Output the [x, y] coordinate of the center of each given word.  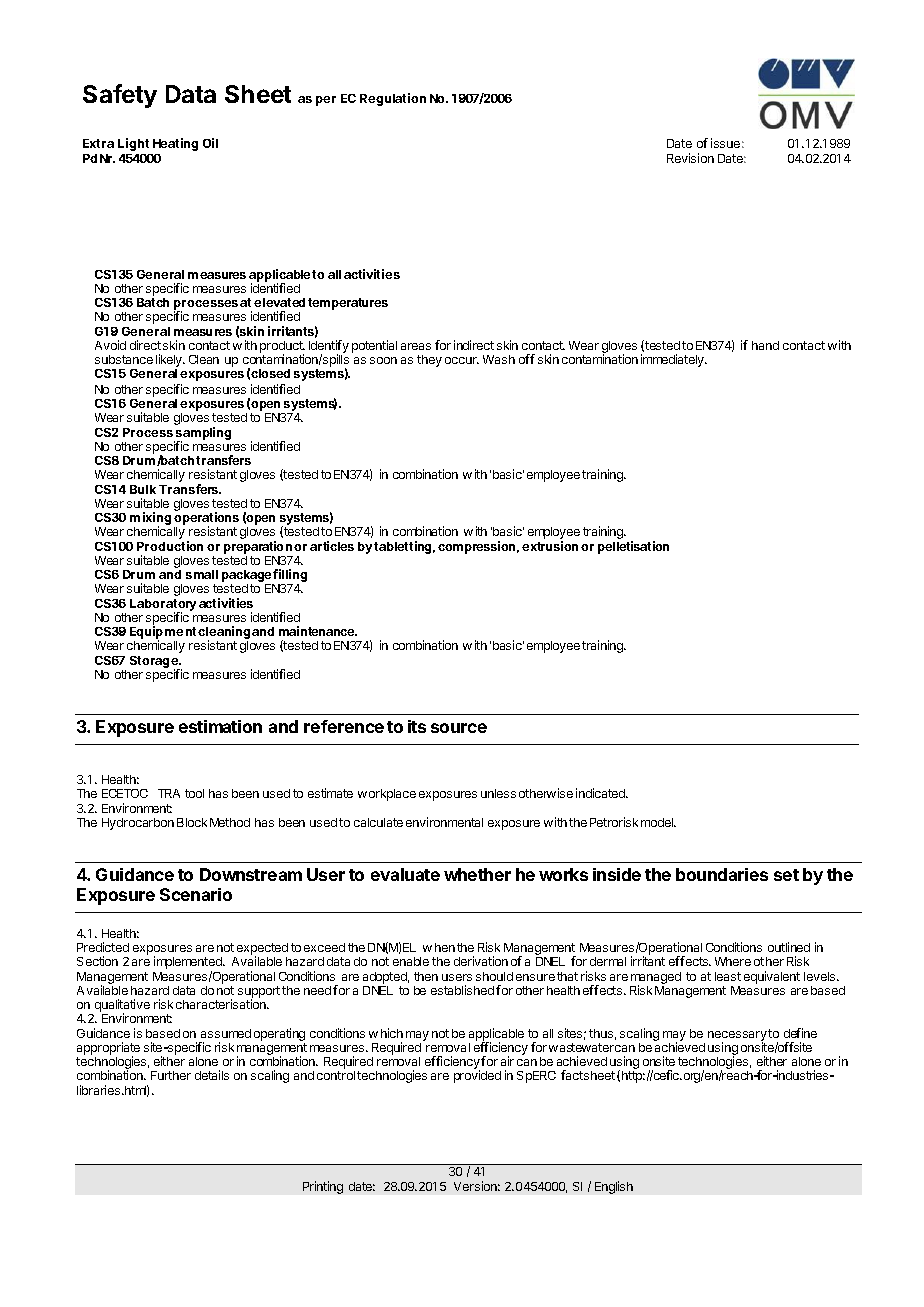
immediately [673, 360]
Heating [175, 144]
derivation [481, 961]
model [658, 822]
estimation [220, 726]
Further [171, 1075]
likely [170, 362]
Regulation [393, 99]
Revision [690, 158]
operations [206, 519]
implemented [189, 964]
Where [733, 961]
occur [462, 360]
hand [765, 345]
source [459, 728]
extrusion [550, 546]
